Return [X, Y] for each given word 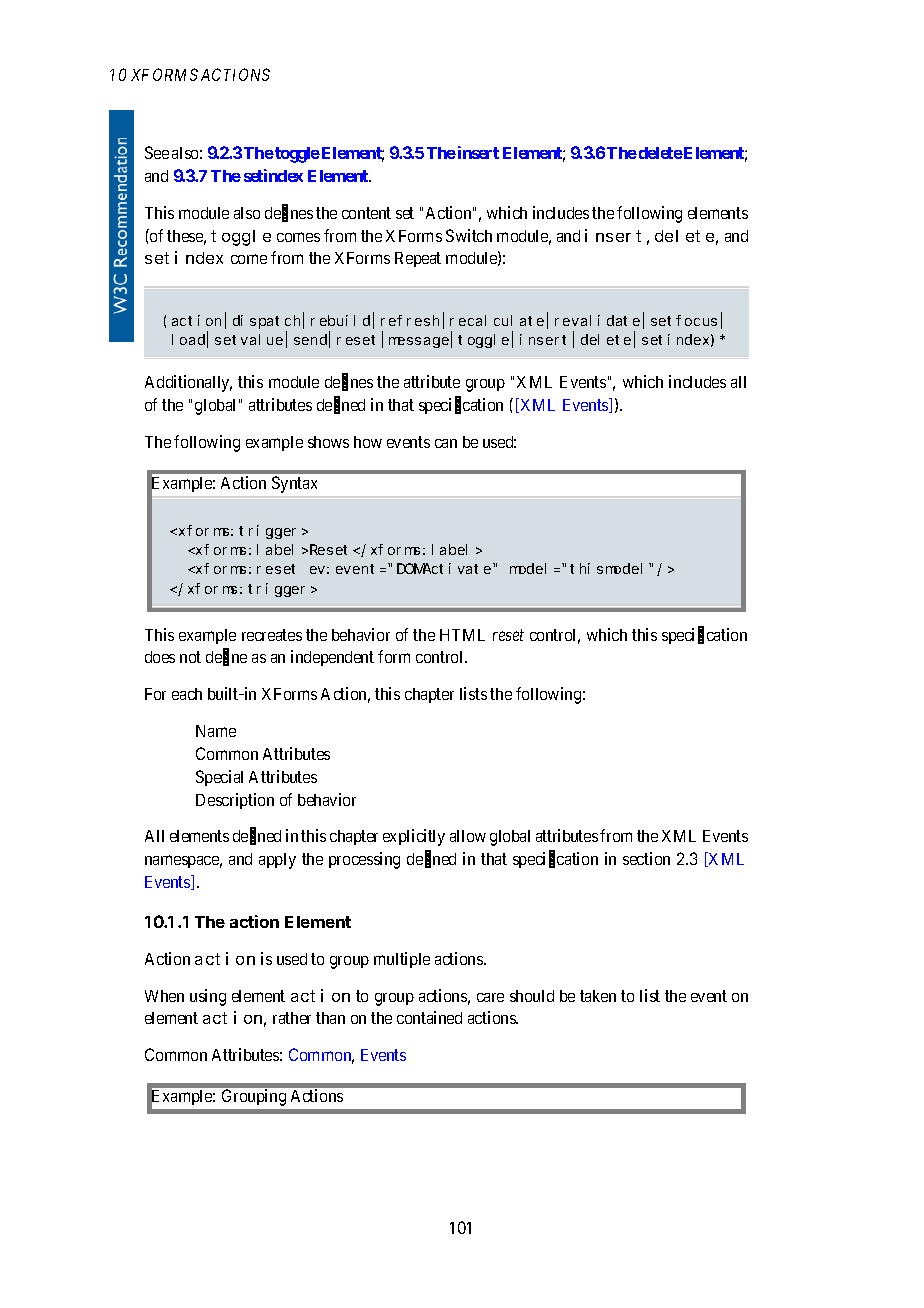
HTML [462, 635]
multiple [402, 960]
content [366, 213]
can [446, 443]
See [157, 152]
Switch [469, 235]
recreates [272, 635]
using [208, 997]
